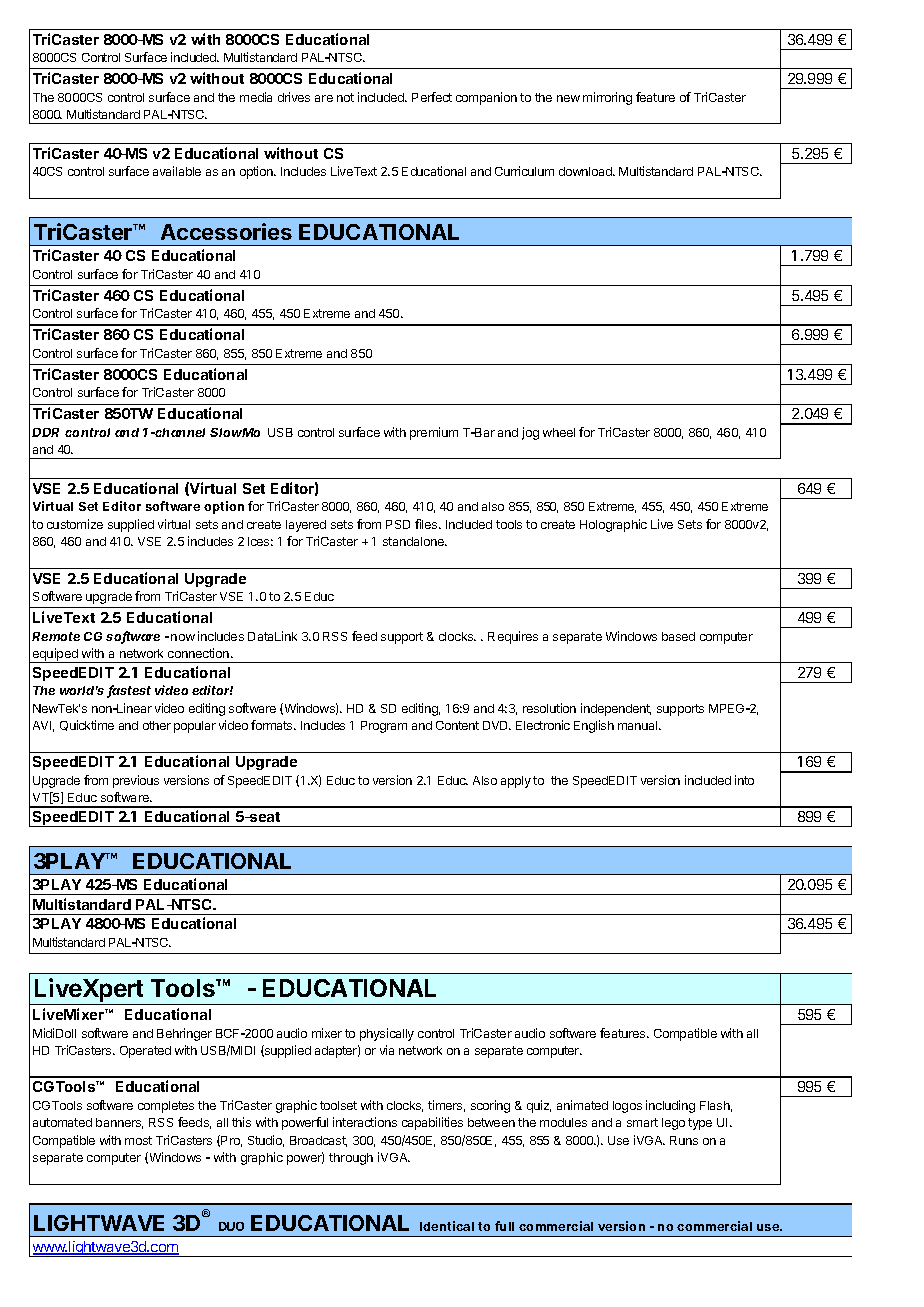 This image has height=1307, width=924. What do you see at coordinates (607, 98) in the image?
I see `mirroring` at bounding box center [607, 98].
